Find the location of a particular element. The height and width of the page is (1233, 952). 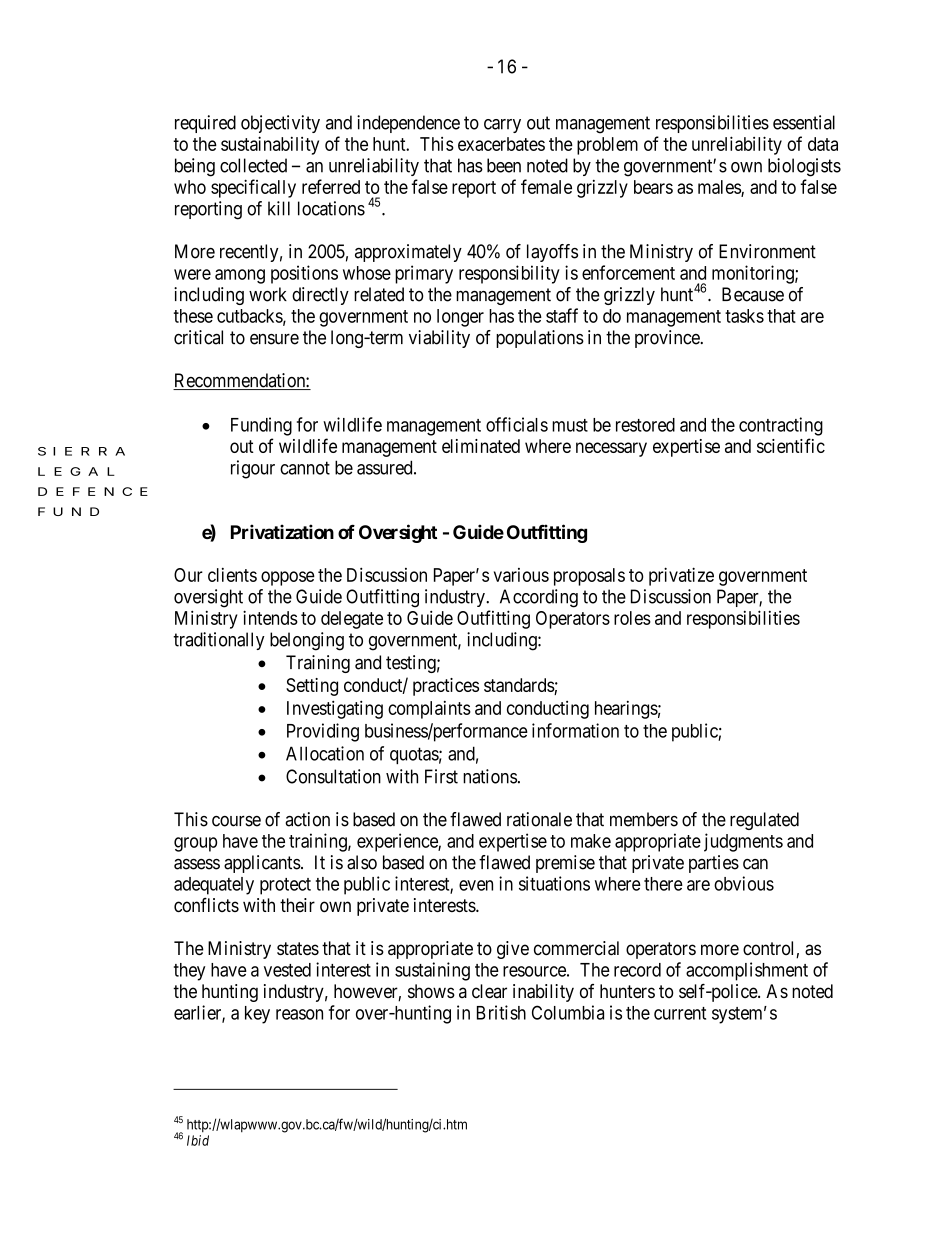

populations is located at coordinates (540, 339).
